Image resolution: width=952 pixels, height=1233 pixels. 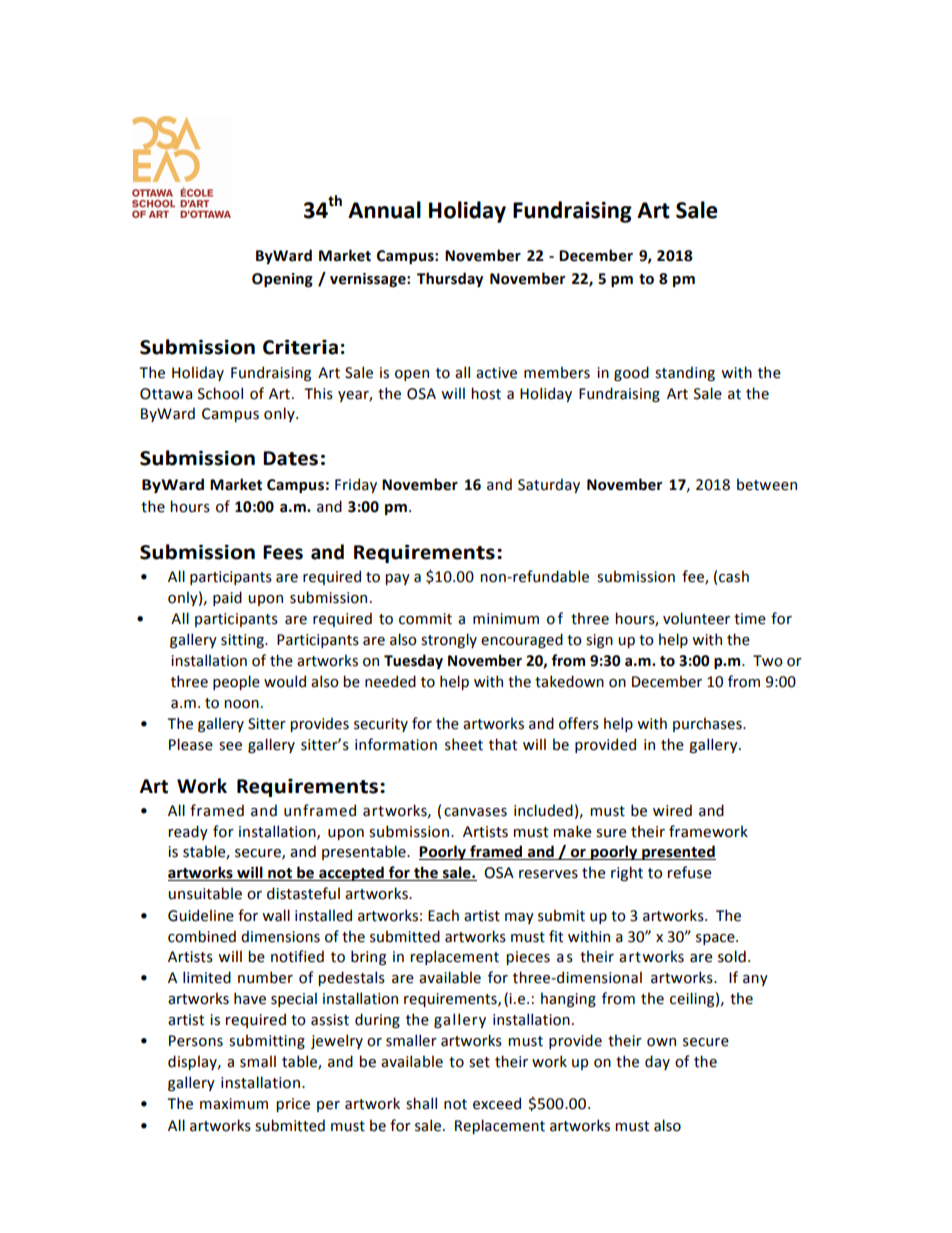 I want to click on sitting, so click(x=243, y=641).
